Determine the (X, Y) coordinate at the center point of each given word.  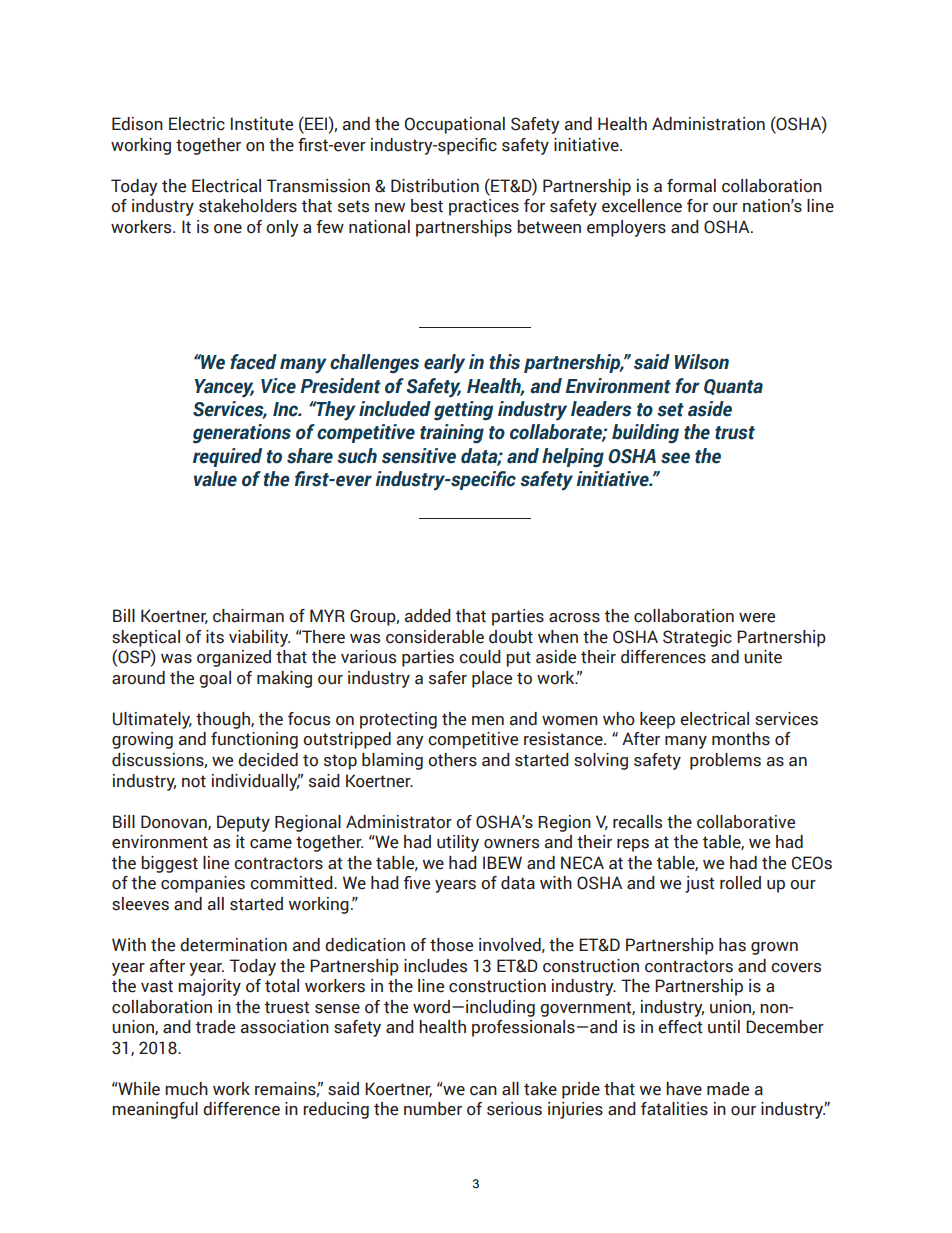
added (428, 616)
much (186, 1089)
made (728, 1089)
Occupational (455, 125)
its (215, 637)
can (483, 1091)
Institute (262, 124)
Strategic (697, 638)
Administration (708, 124)
